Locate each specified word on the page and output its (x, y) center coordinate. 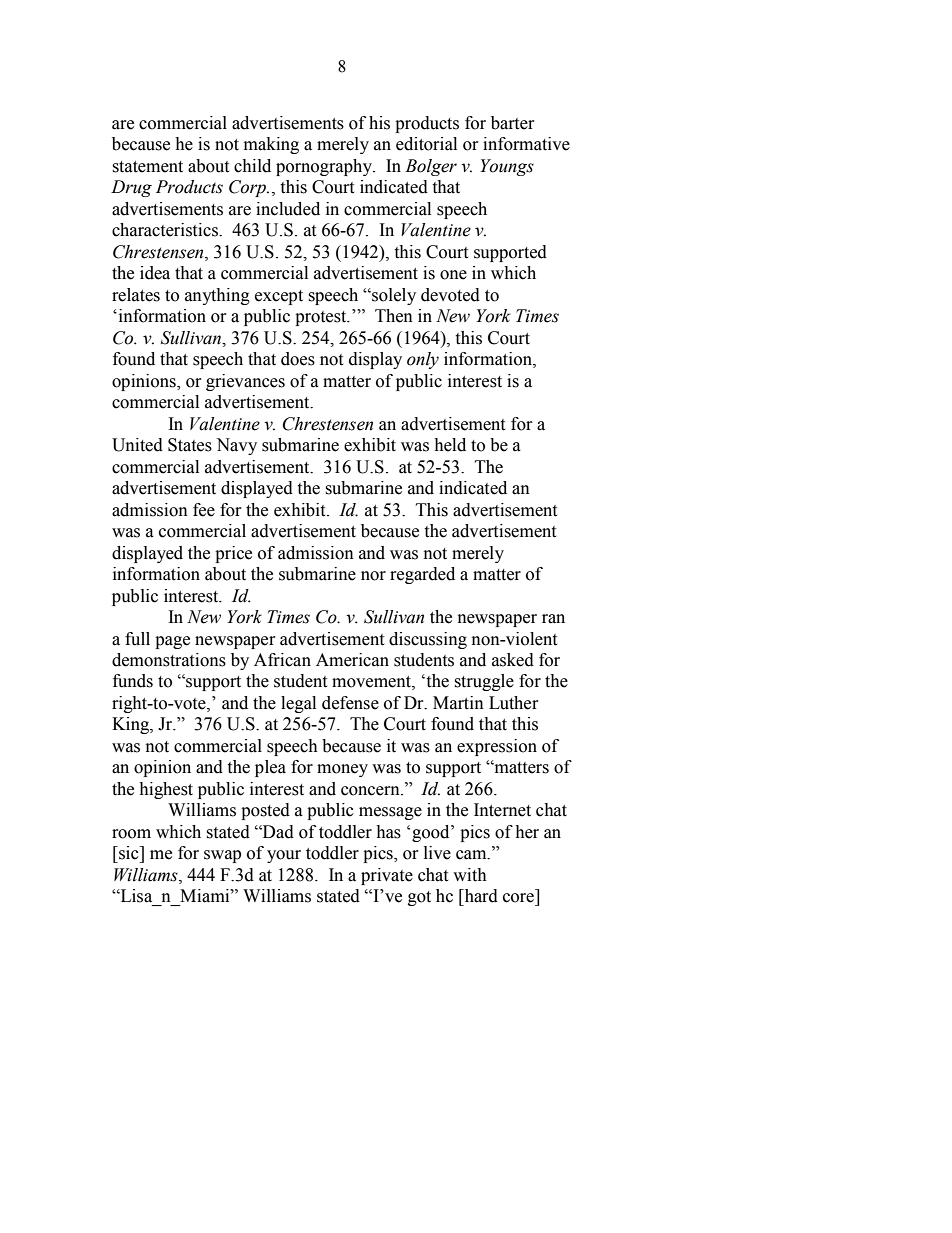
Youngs (507, 167)
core (518, 898)
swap (222, 856)
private (387, 876)
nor (373, 576)
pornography (325, 167)
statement (147, 167)
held (450, 445)
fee (204, 510)
